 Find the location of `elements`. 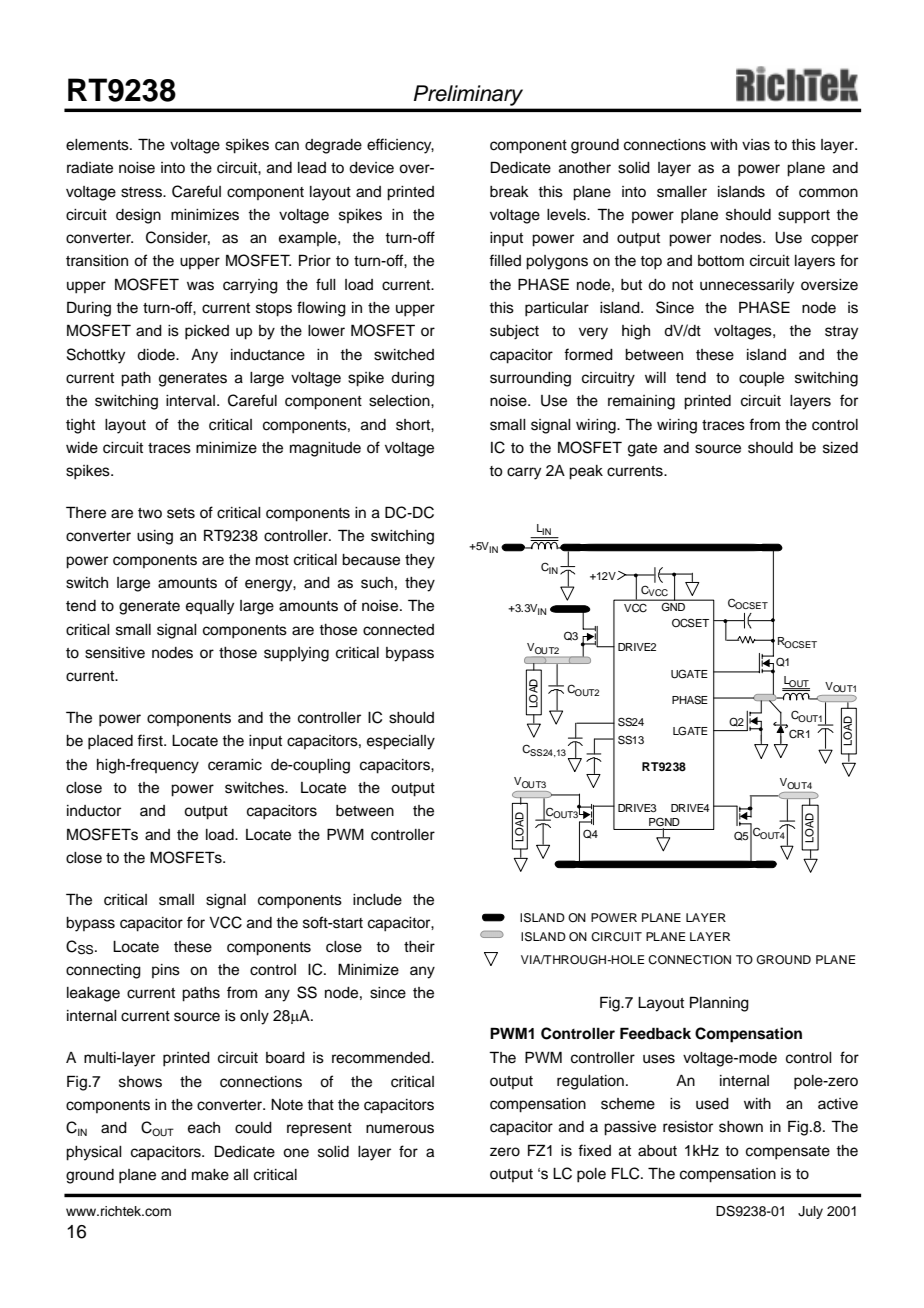

elements is located at coordinates (98, 145).
